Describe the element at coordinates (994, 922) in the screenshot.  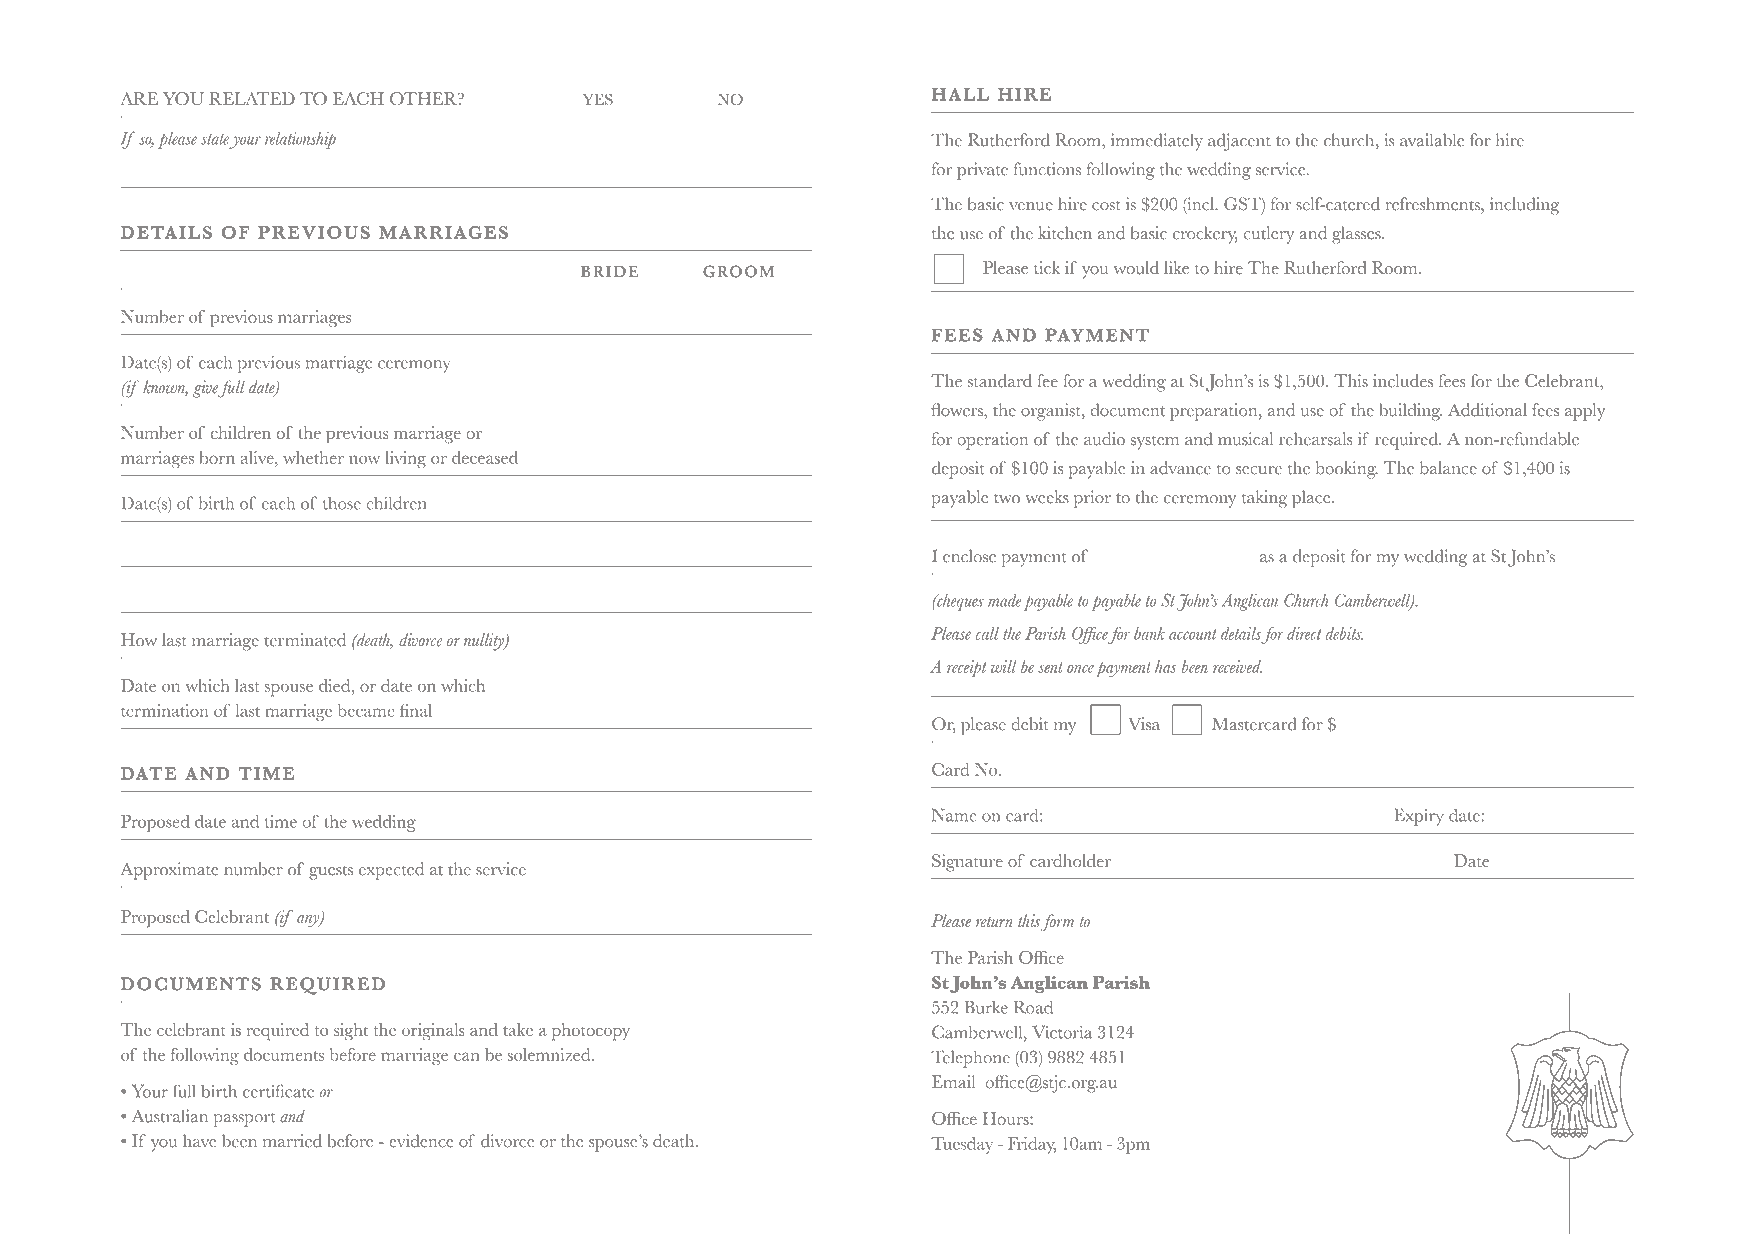
I see `return` at that location.
